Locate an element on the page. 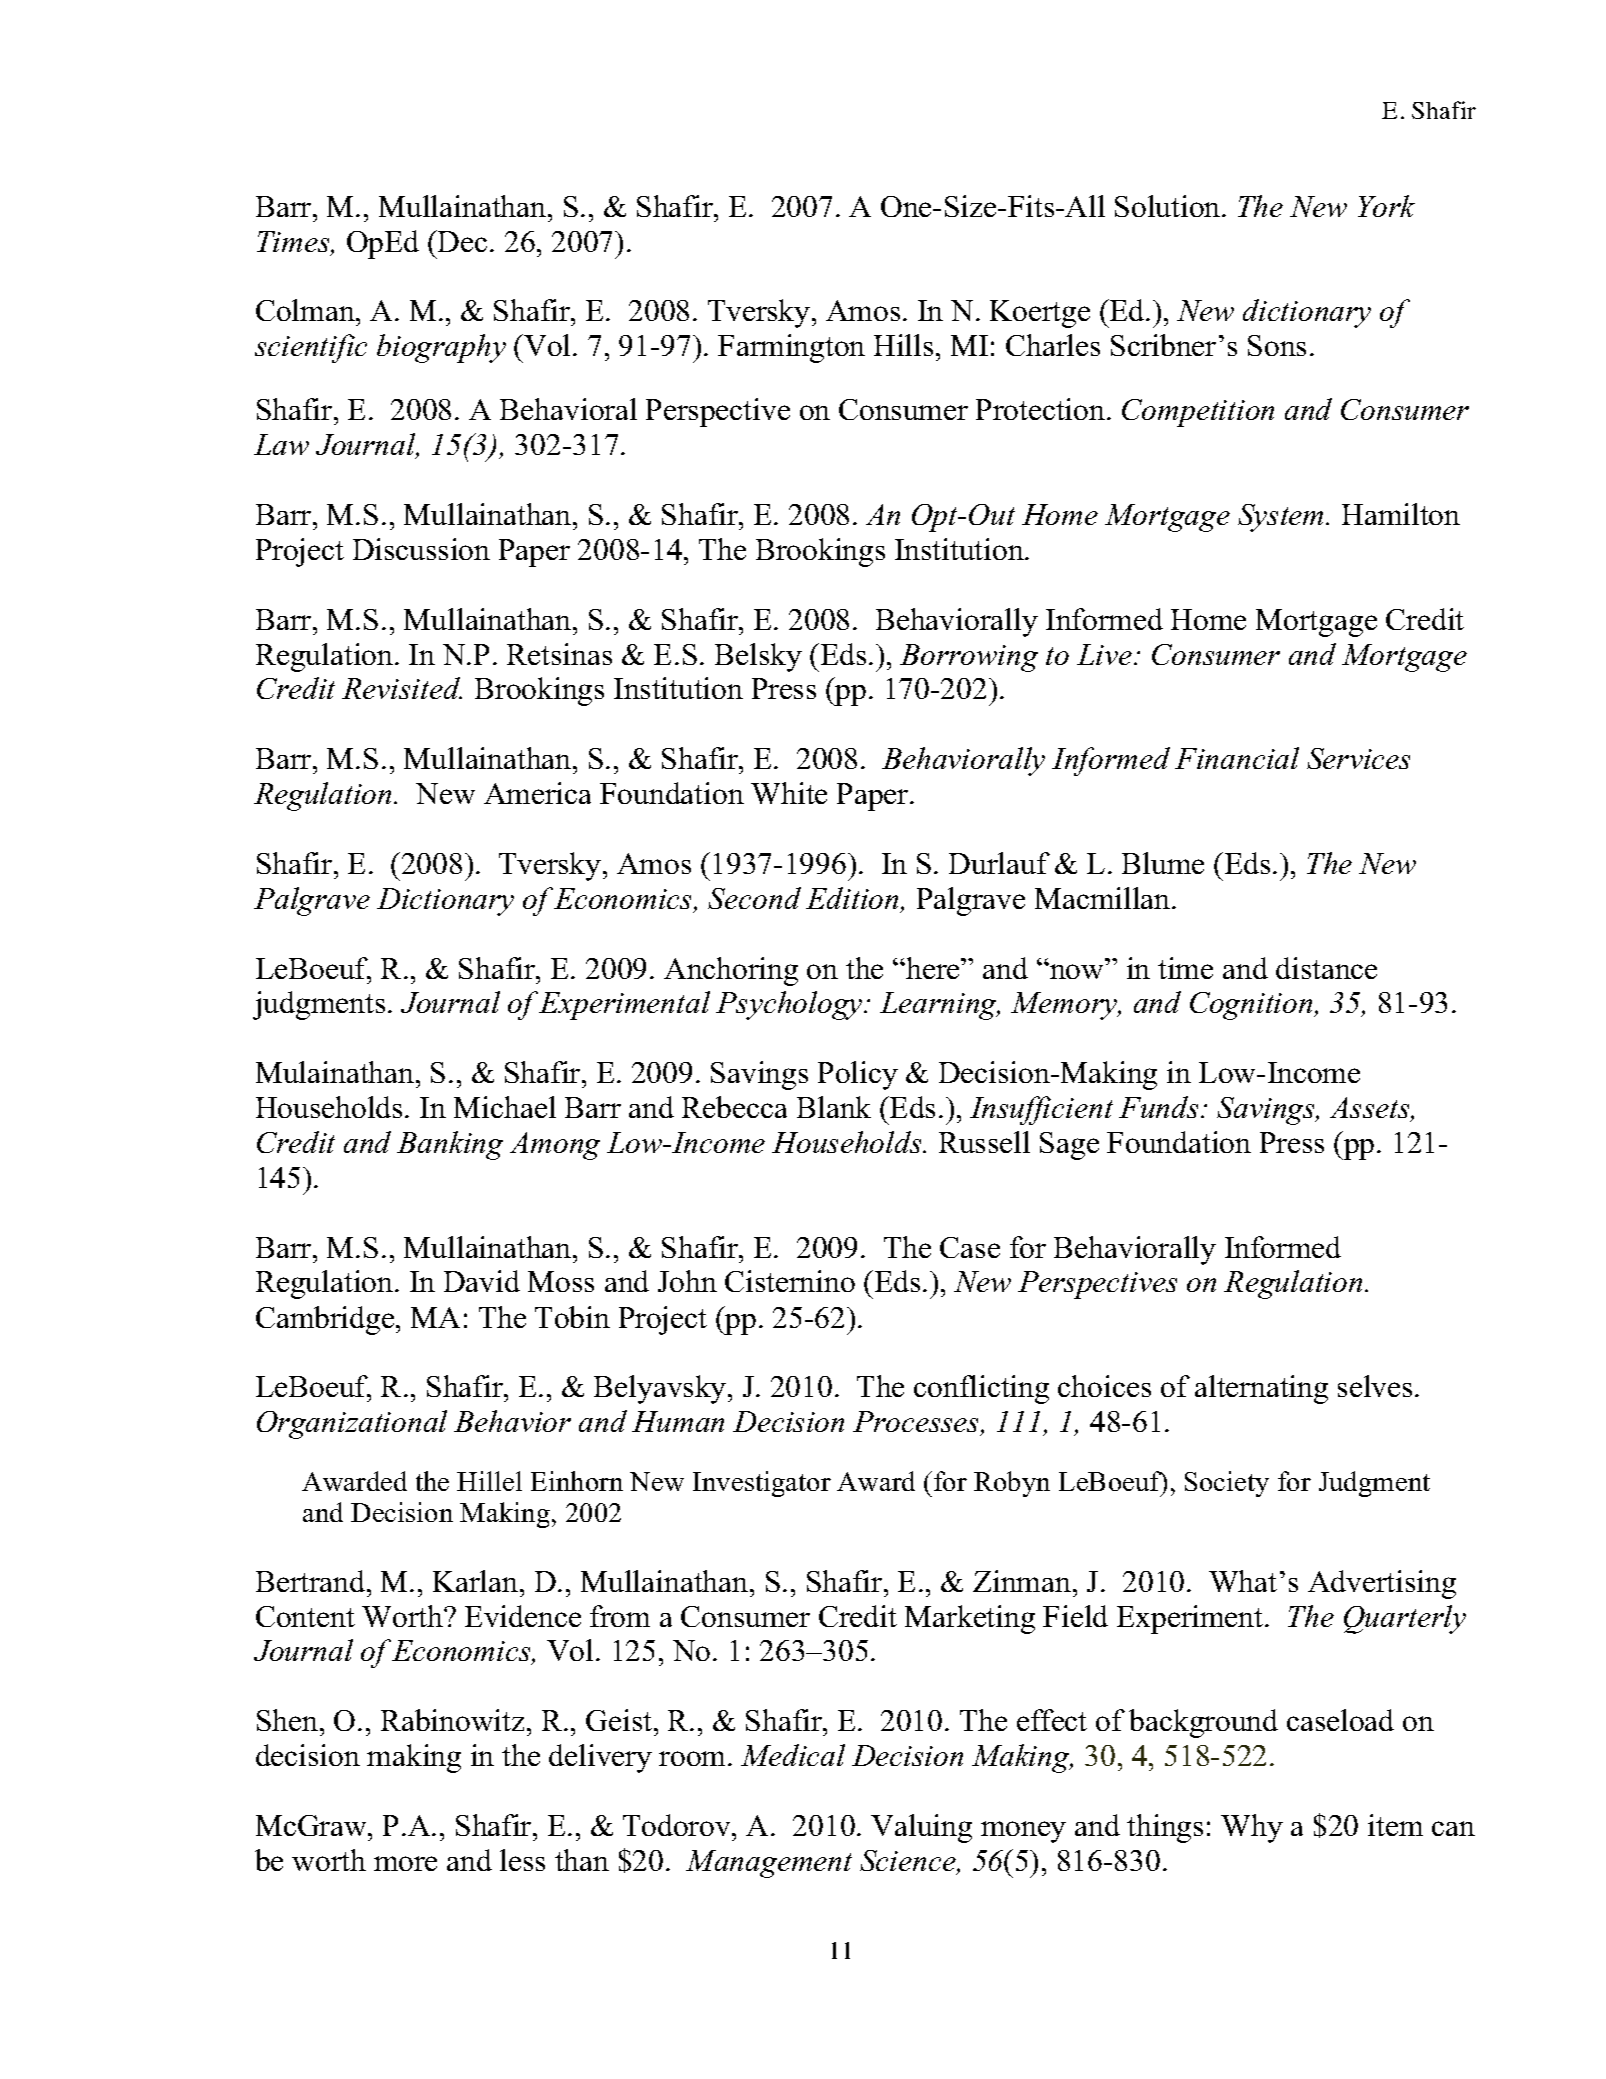 This page has height=2079, width=1606. distance is located at coordinates (1326, 968).
